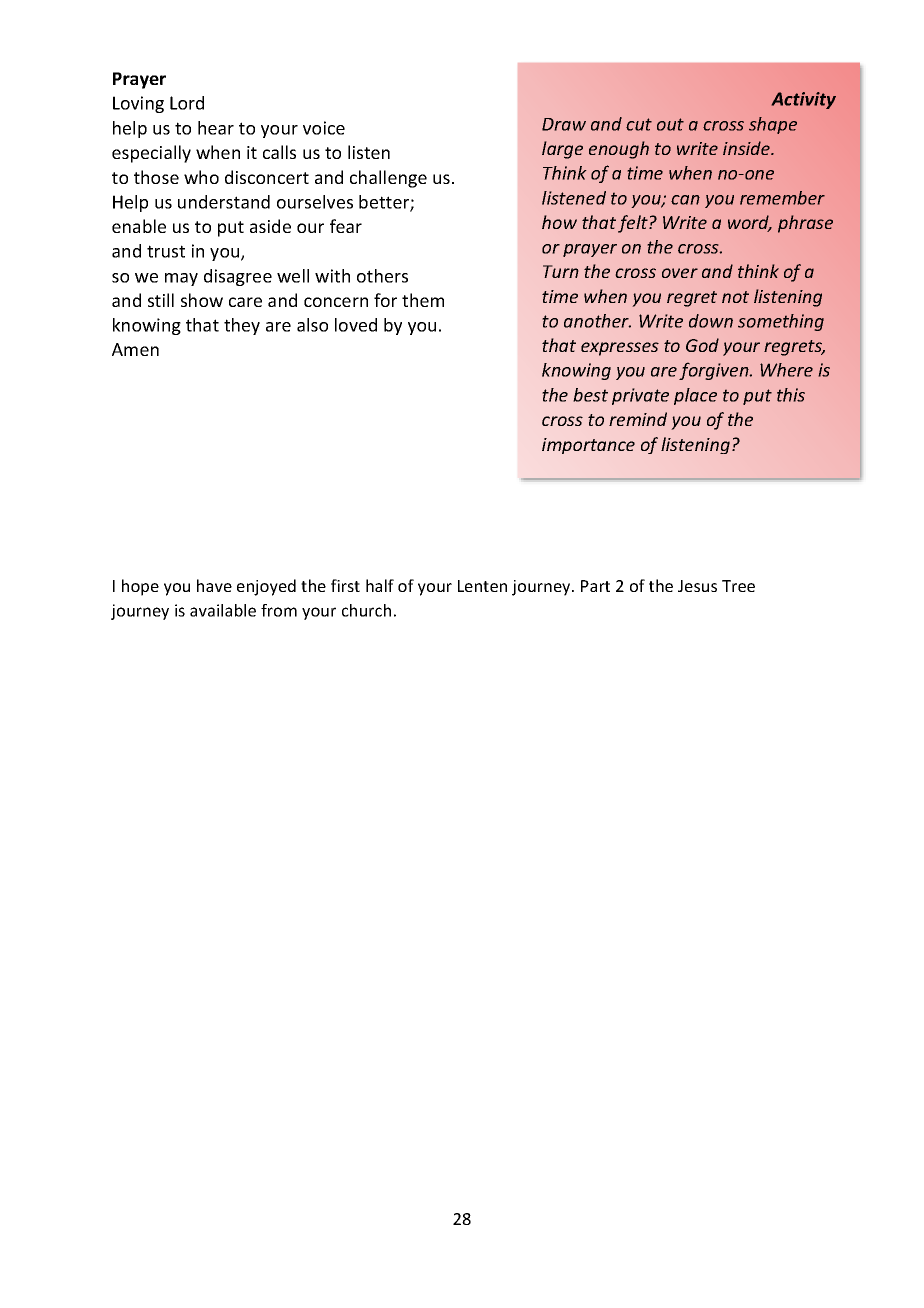  I want to click on have, so click(214, 585).
